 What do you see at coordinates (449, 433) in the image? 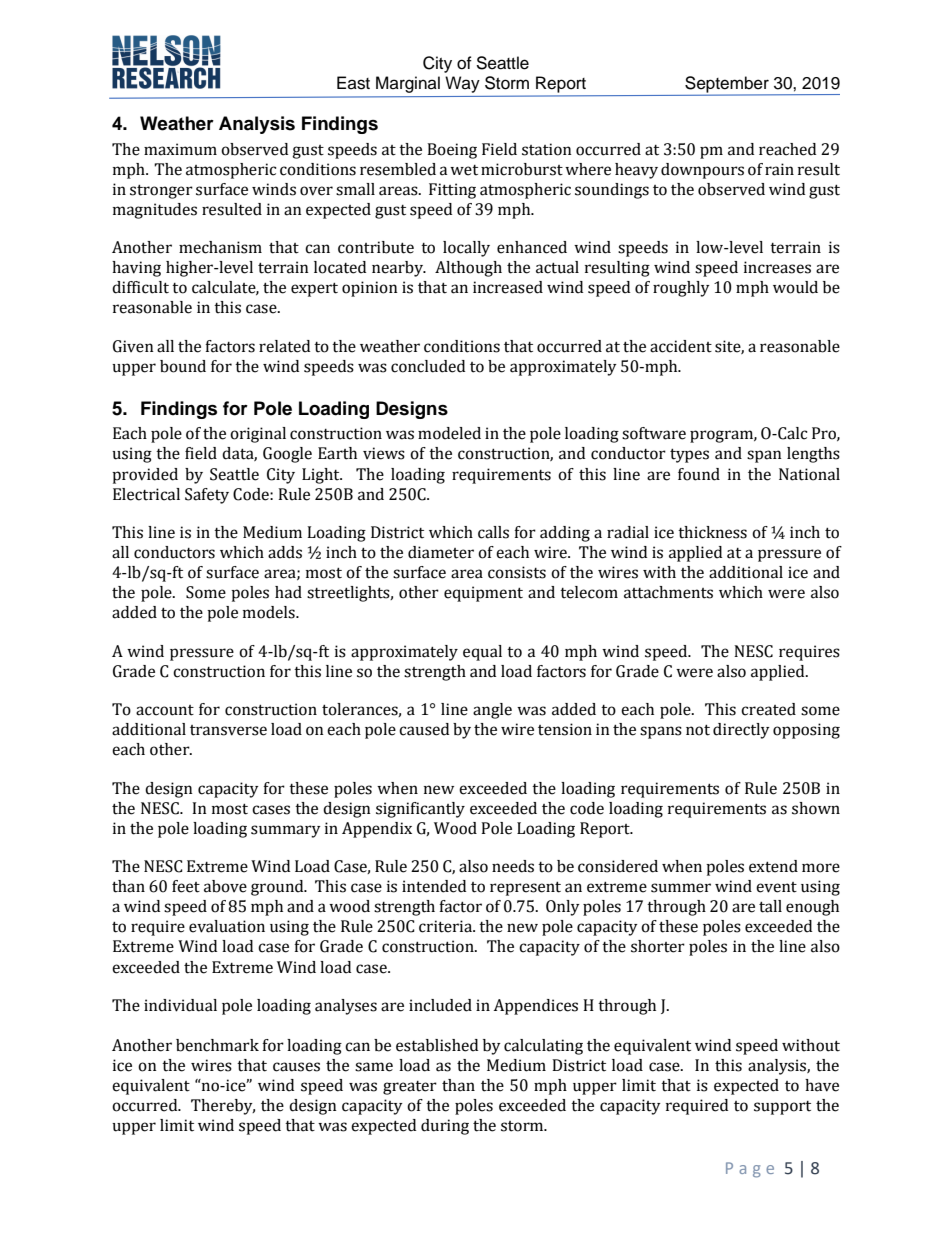
I see `modeled` at bounding box center [449, 433].
